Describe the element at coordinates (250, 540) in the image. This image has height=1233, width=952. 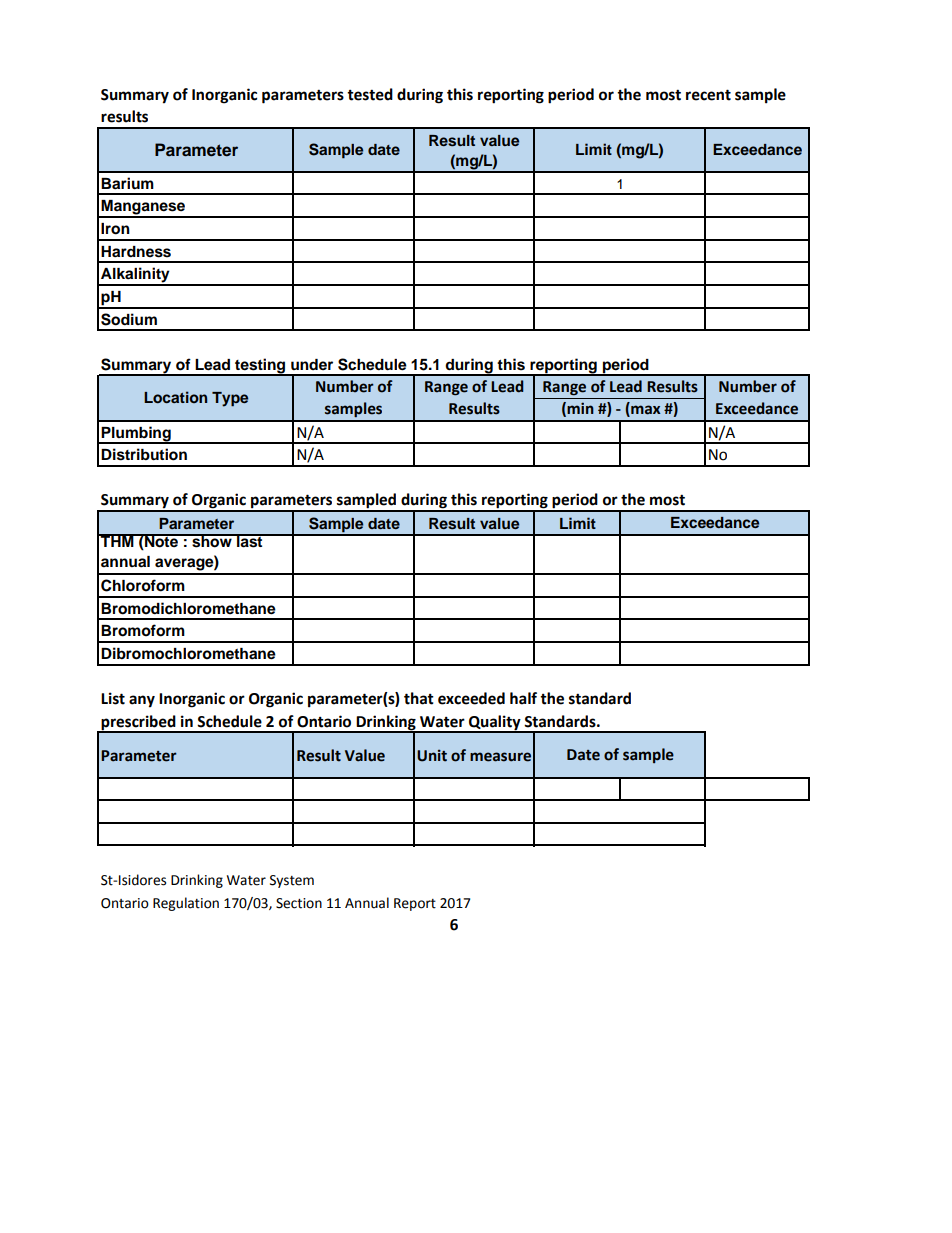
I see `last` at that location.
